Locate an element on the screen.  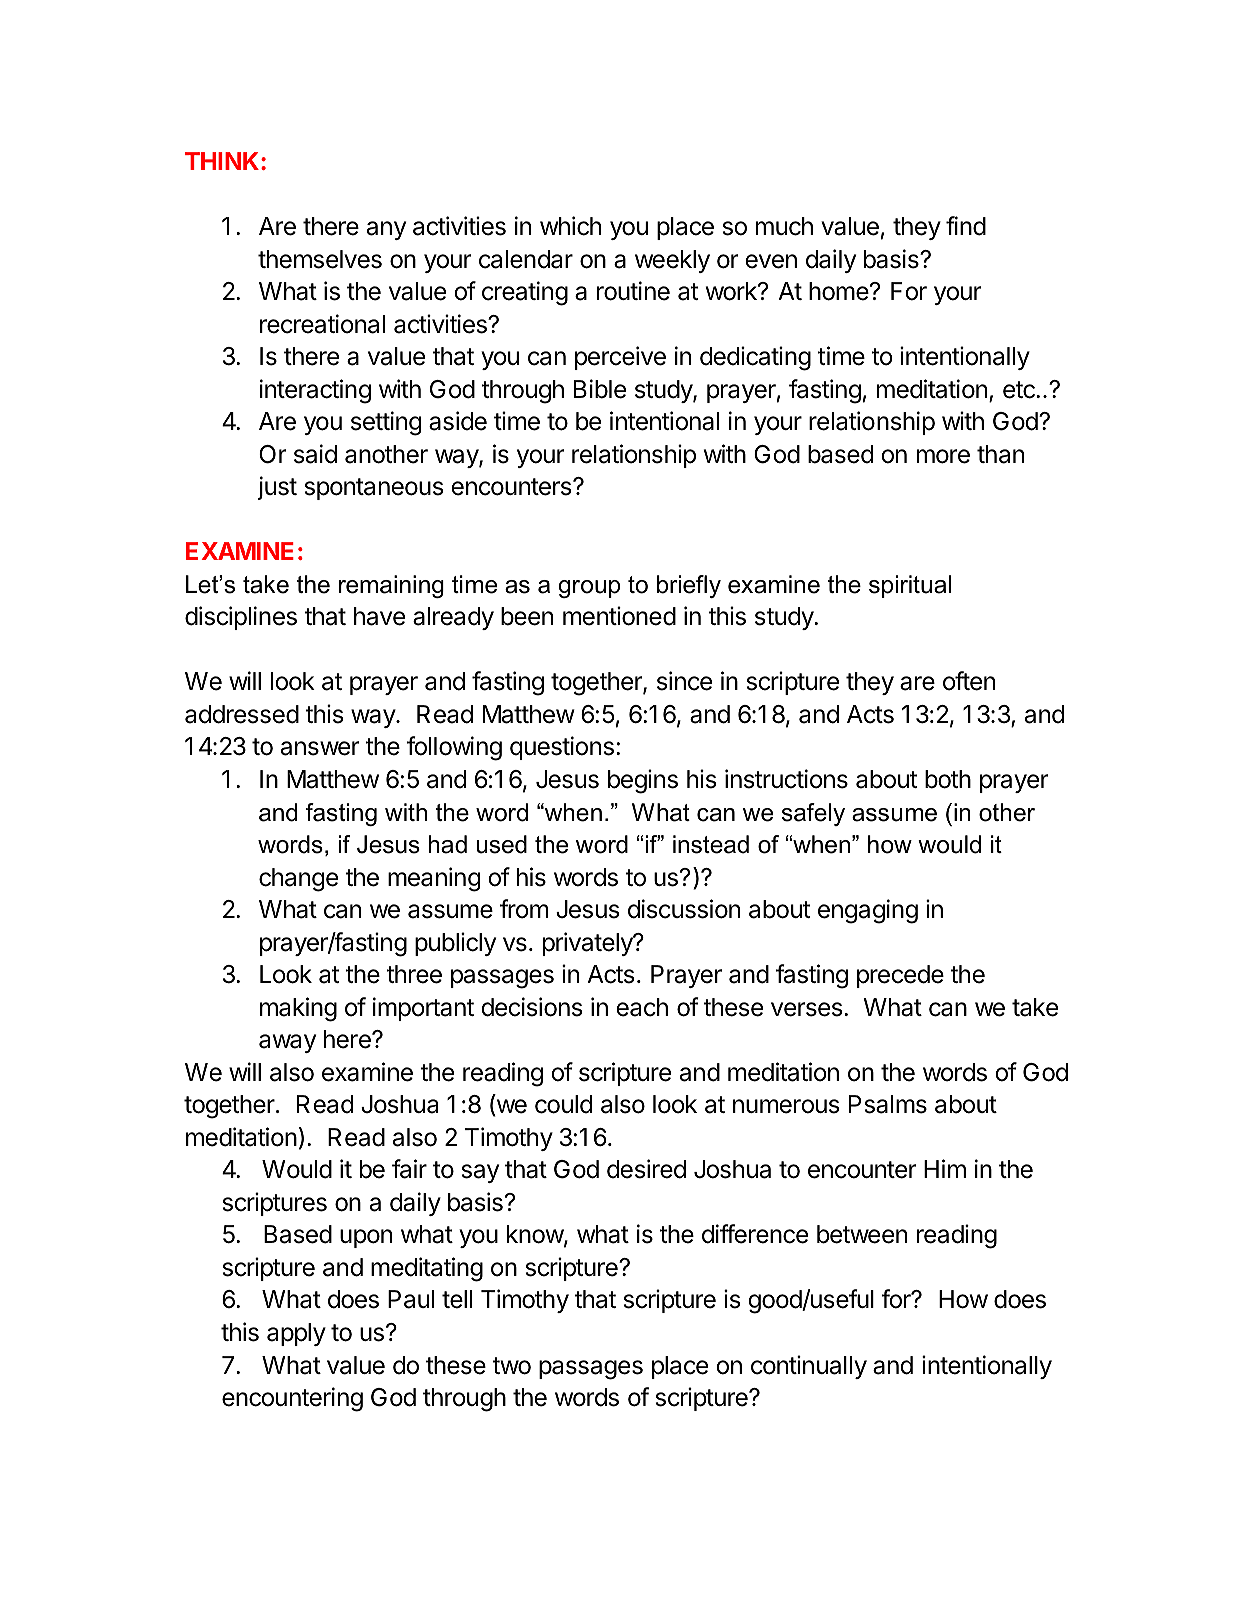
away is located at coordinates (287, 1043).
